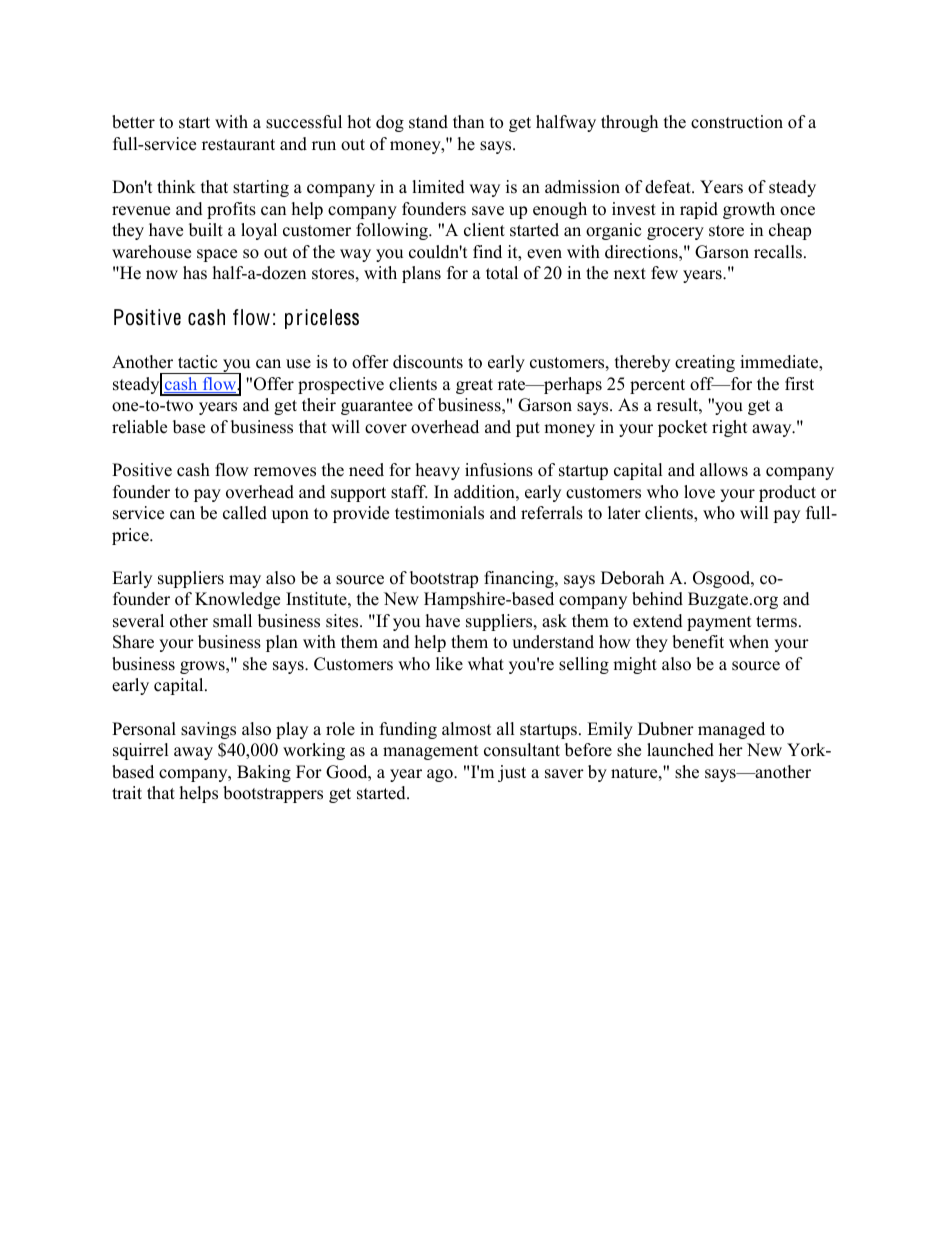 The height and width of the screenshot is (1233, 952). What do you see at coordinates (285, 472) in the screenshot?
I see `removes` at bounding box center [285, 472].
